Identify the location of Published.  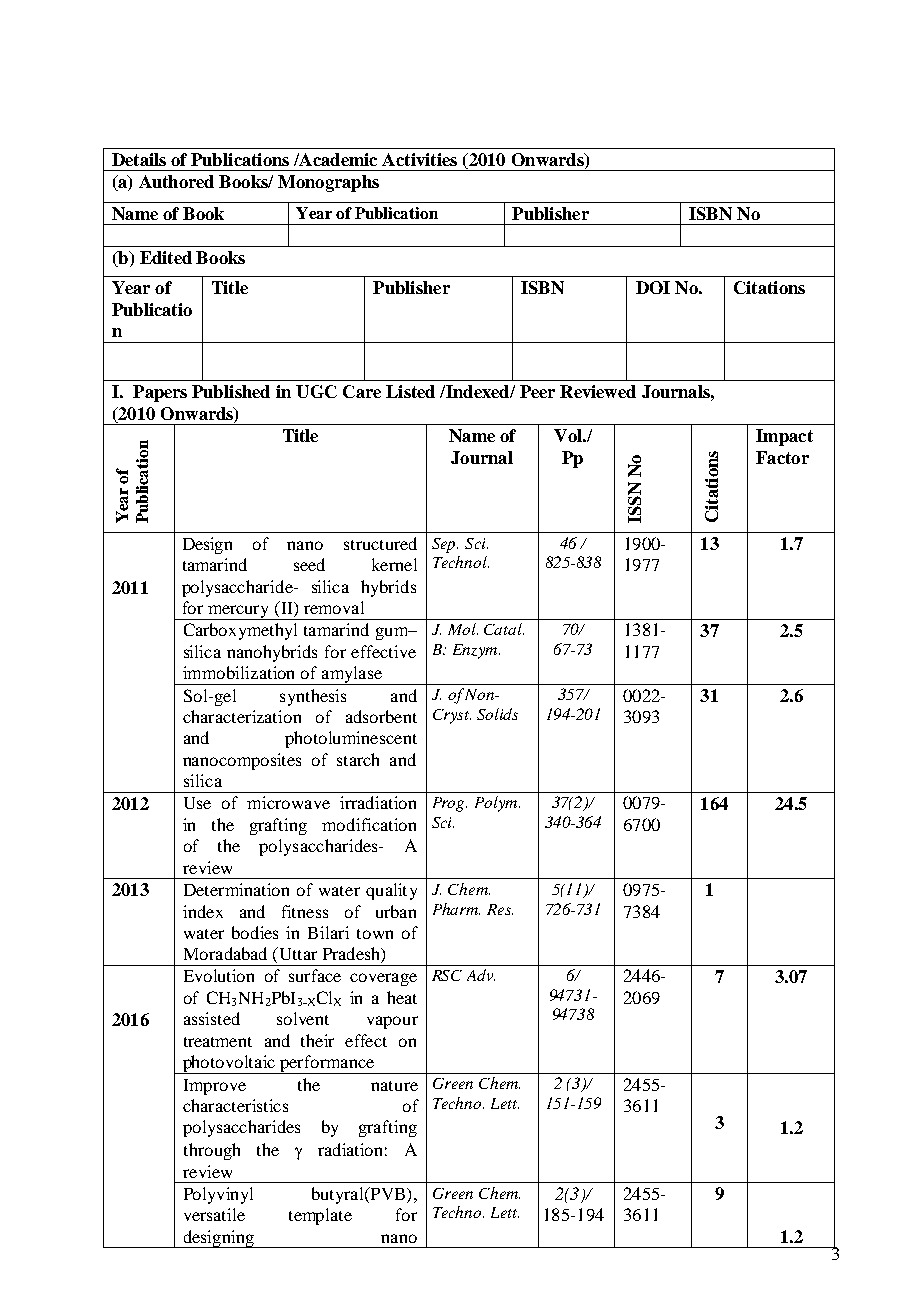
(231, 391).
